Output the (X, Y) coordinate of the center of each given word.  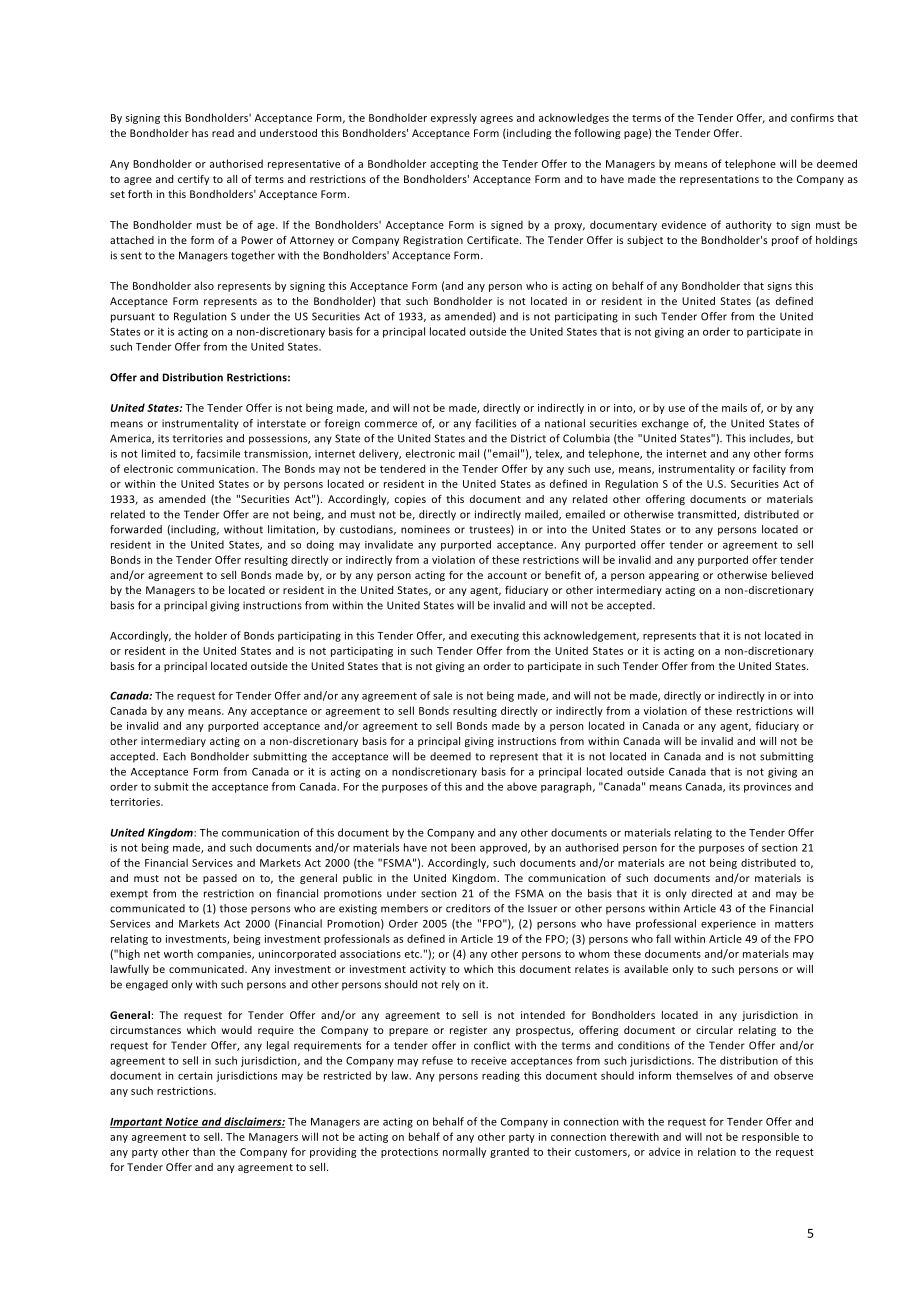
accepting (454, 165)
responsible (770, 1137)
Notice (182, 1122)
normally (464, 1152)
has (200, 133)
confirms (812, 117)
